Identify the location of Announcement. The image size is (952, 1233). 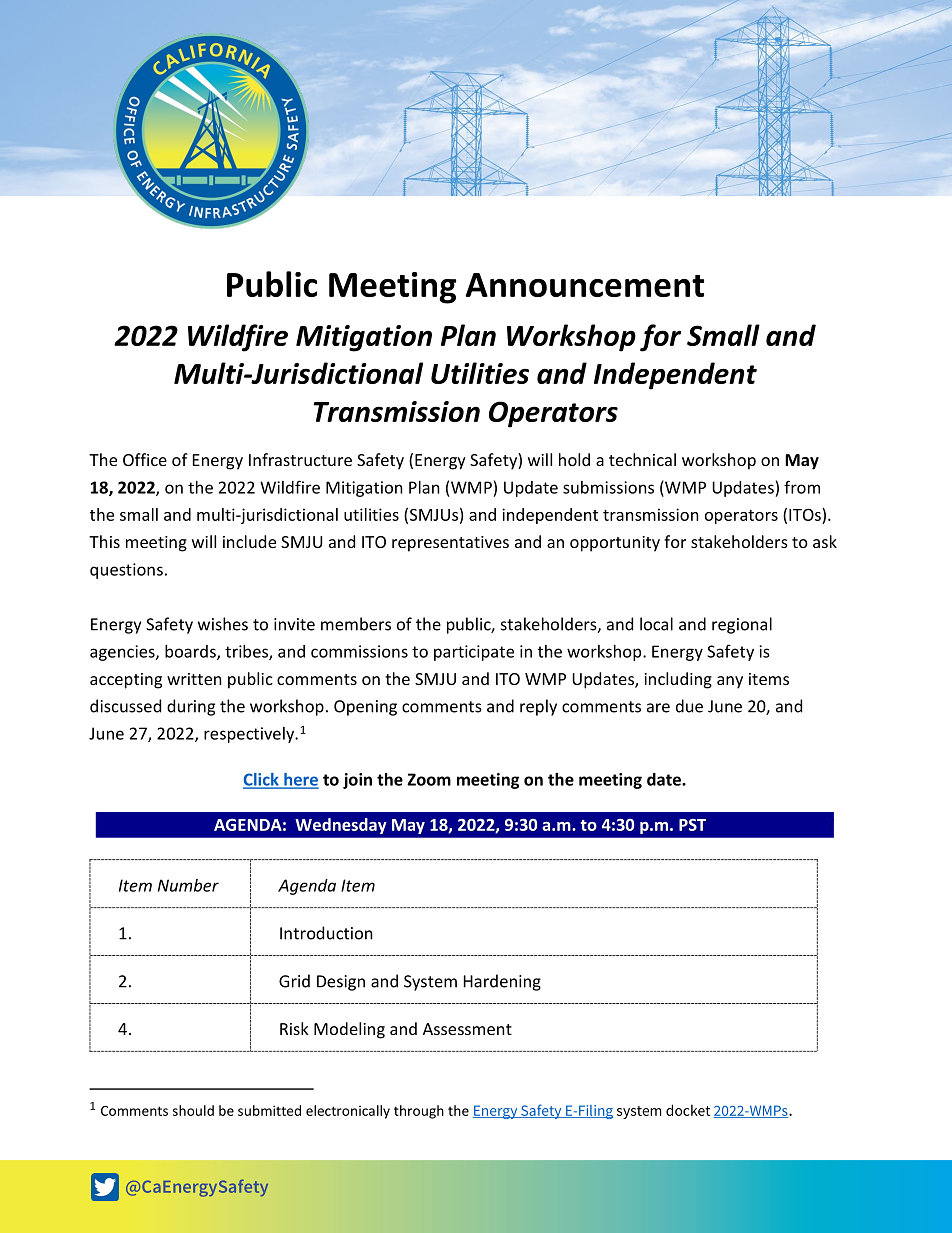
(585, 285).
